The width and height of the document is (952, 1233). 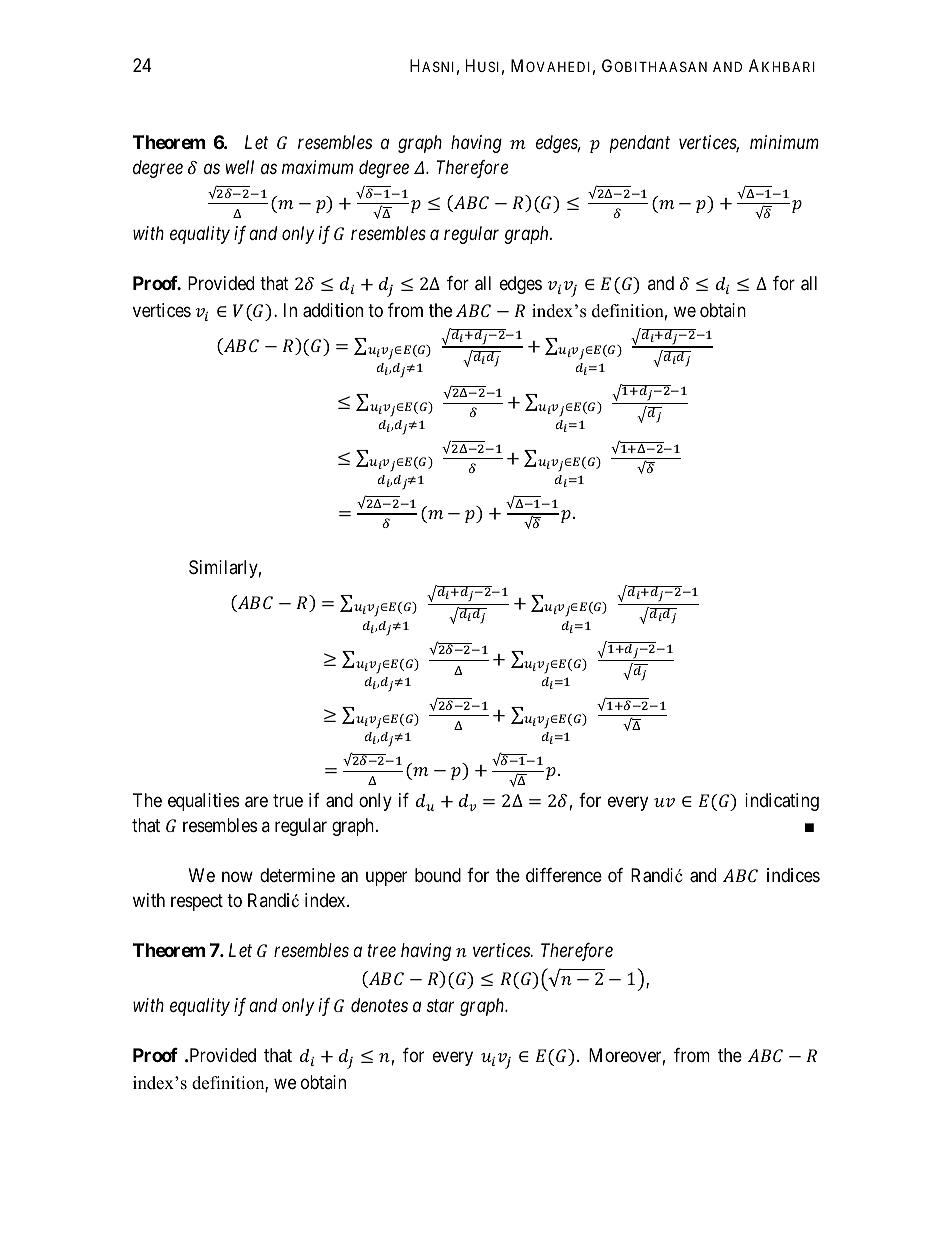 I want to click on pendant, so click(x=640, y=144).
